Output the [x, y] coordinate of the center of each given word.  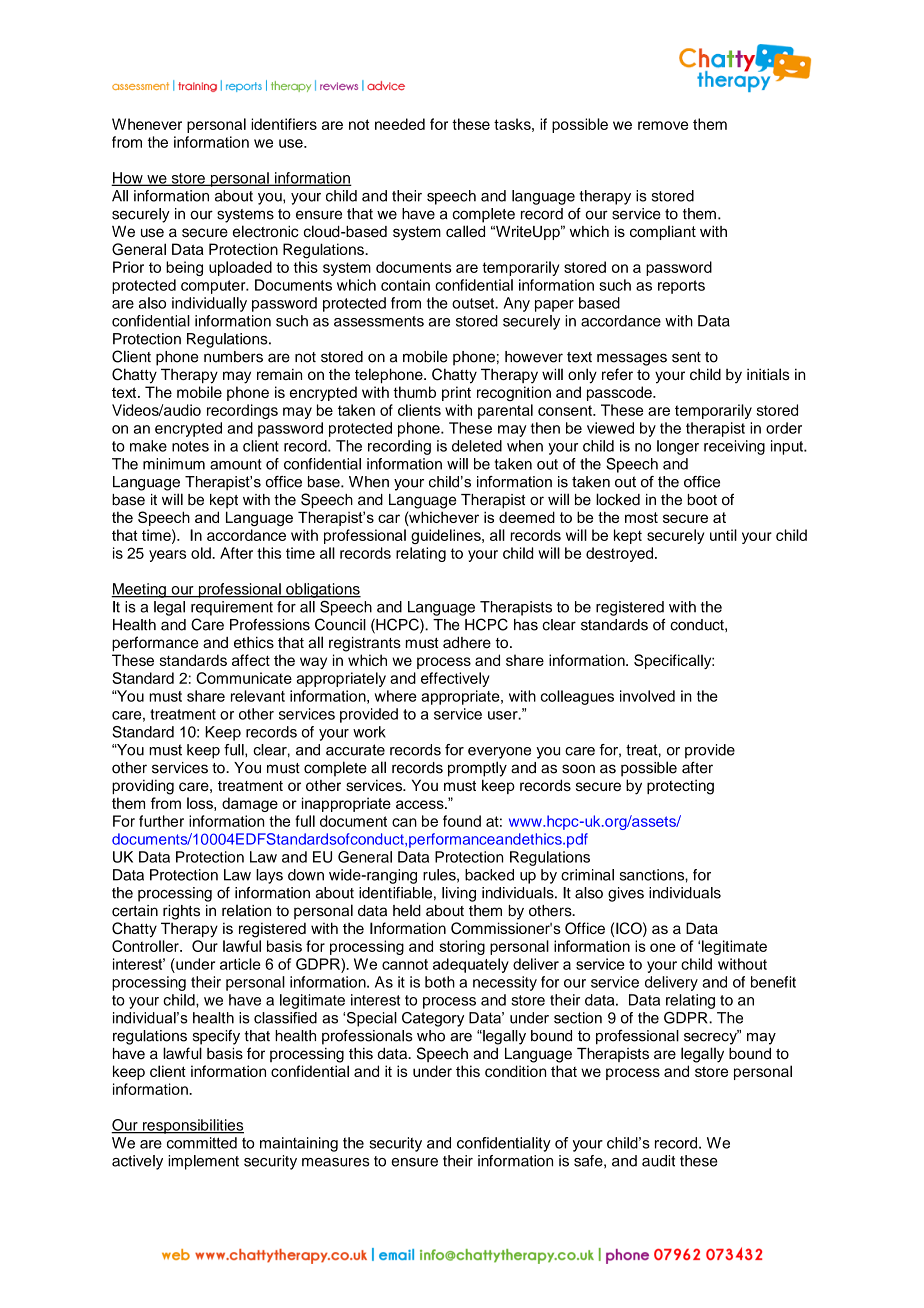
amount [236, 464]
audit [658, 1161]
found [462, 821]
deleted [477, 446]
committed [202, 1143]
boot [702, 500]
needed [400, 124]
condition [515, 1071]
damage [250, 804]
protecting [680, 787]
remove [663, 125]
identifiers [284, 124]
